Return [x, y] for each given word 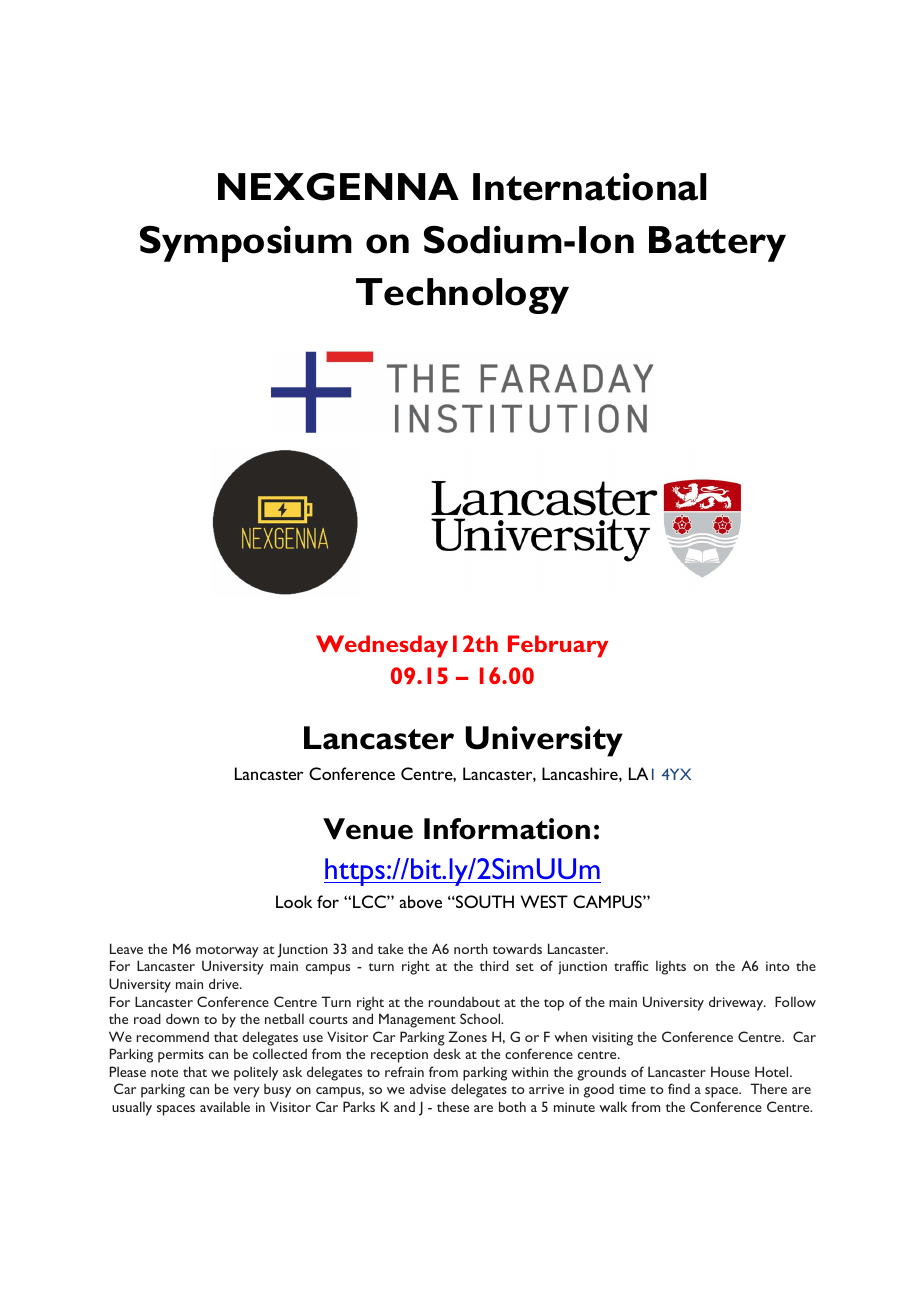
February [558, 646]
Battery [717, 244]
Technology [462, 296]
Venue [368, 829]
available [225, 1106]
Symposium [246, 243]
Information [507, 829]
